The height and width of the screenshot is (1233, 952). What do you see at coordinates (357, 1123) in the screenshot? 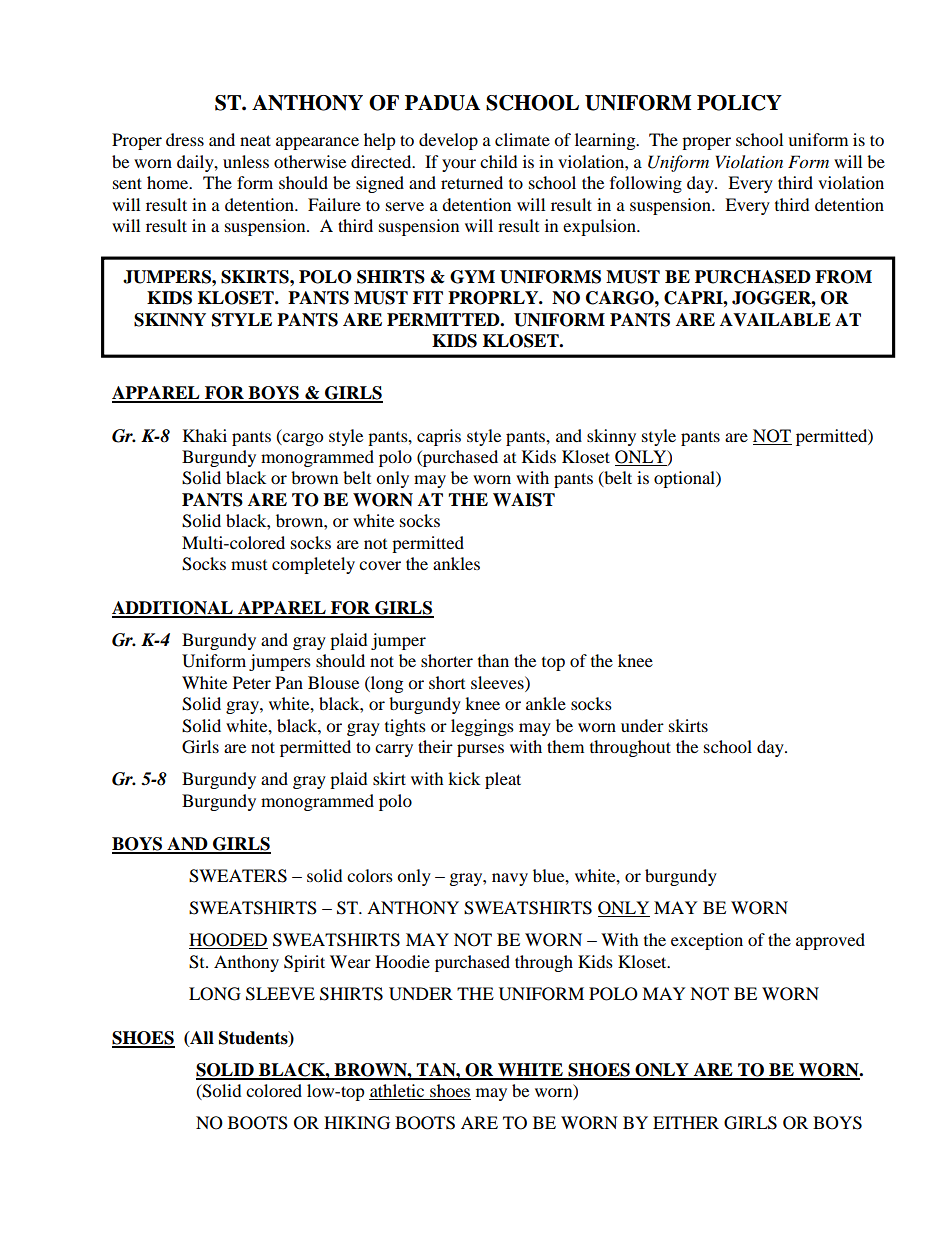
I see `HIKING` at bounding box center [357, 1123].
